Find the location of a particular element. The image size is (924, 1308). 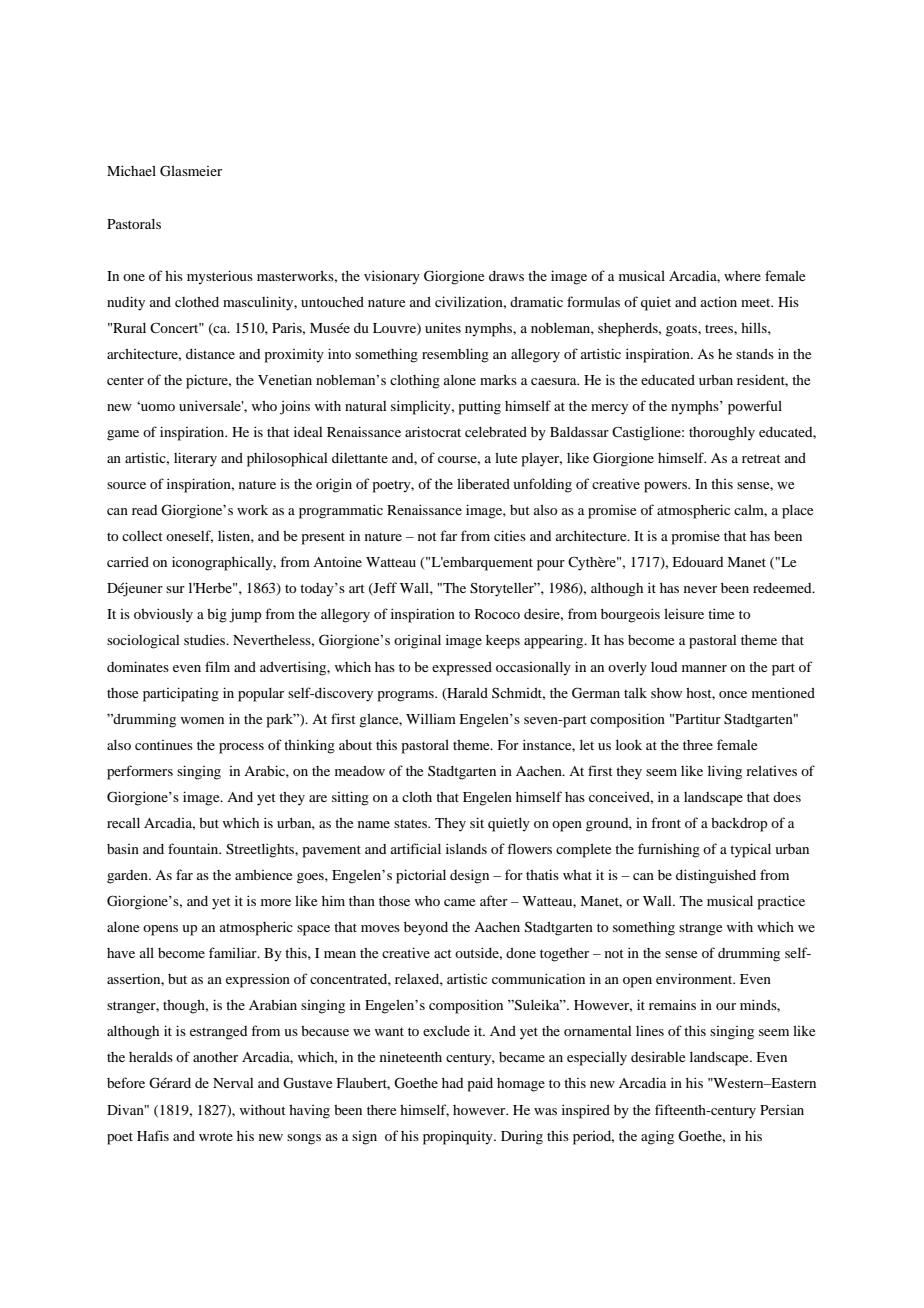

Michael is located at coordinates (131, 170).
